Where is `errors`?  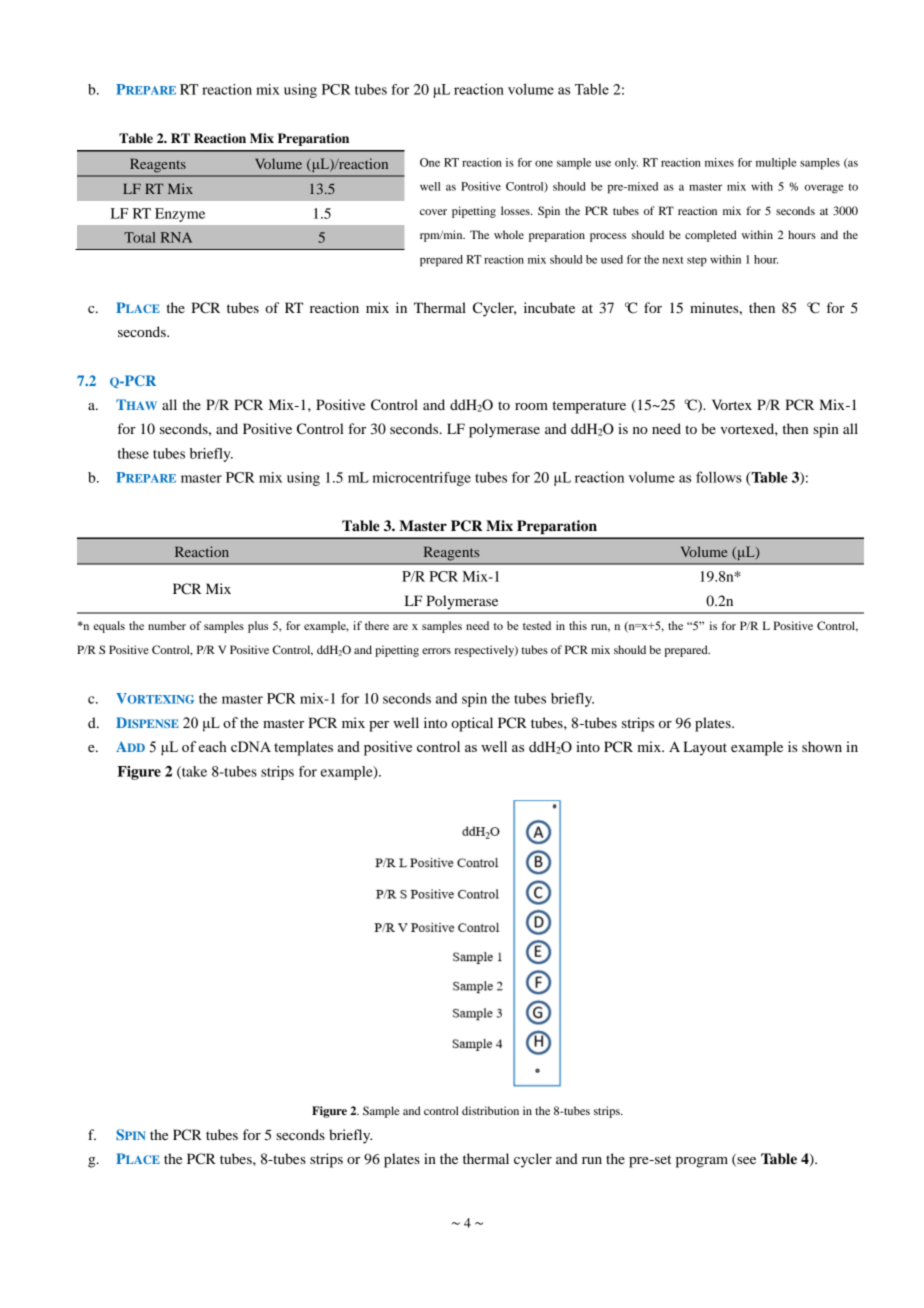 errors is located at coordinates (436, 651).
